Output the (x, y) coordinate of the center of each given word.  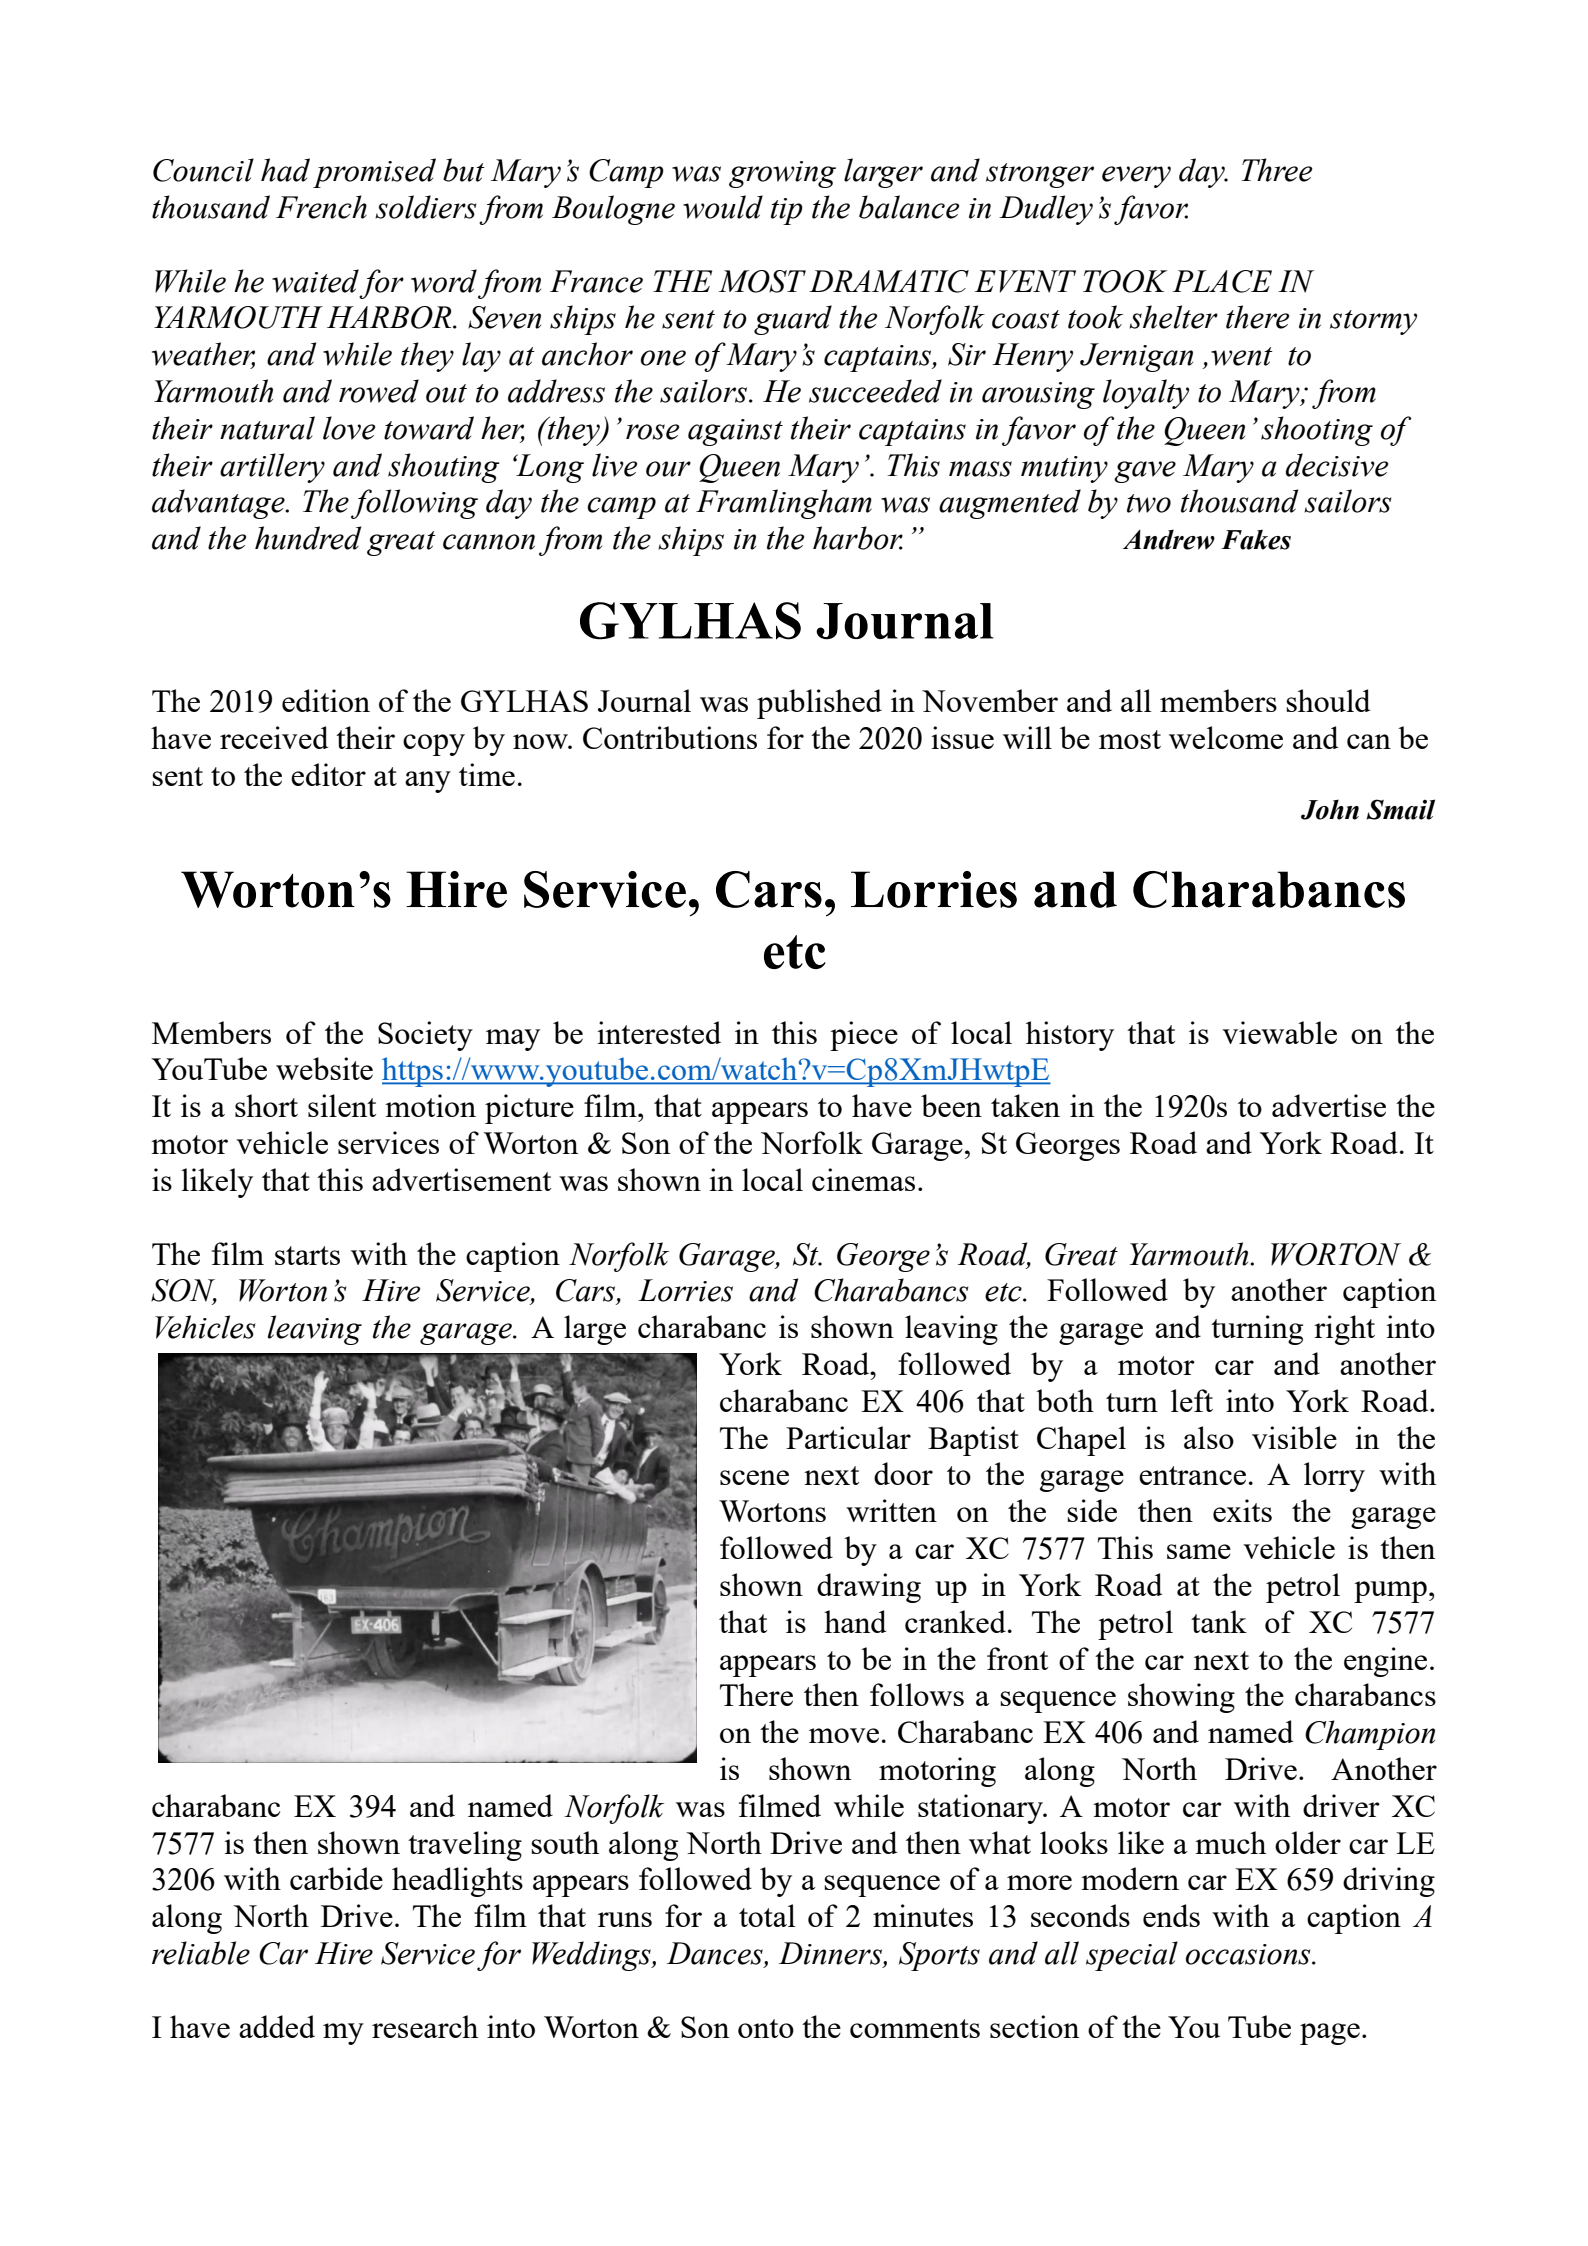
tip (787, 211)
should (1328, 700)
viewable (1279, 1032)
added (277, 2026)
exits (1242, 1510)
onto (766, 2028)
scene (754, 1477)
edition (326, 700)
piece (864, 1036)
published (819, 704)
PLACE (1222, 281)
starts (307, 1255)
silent (342, 1105)
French (321, 207)
